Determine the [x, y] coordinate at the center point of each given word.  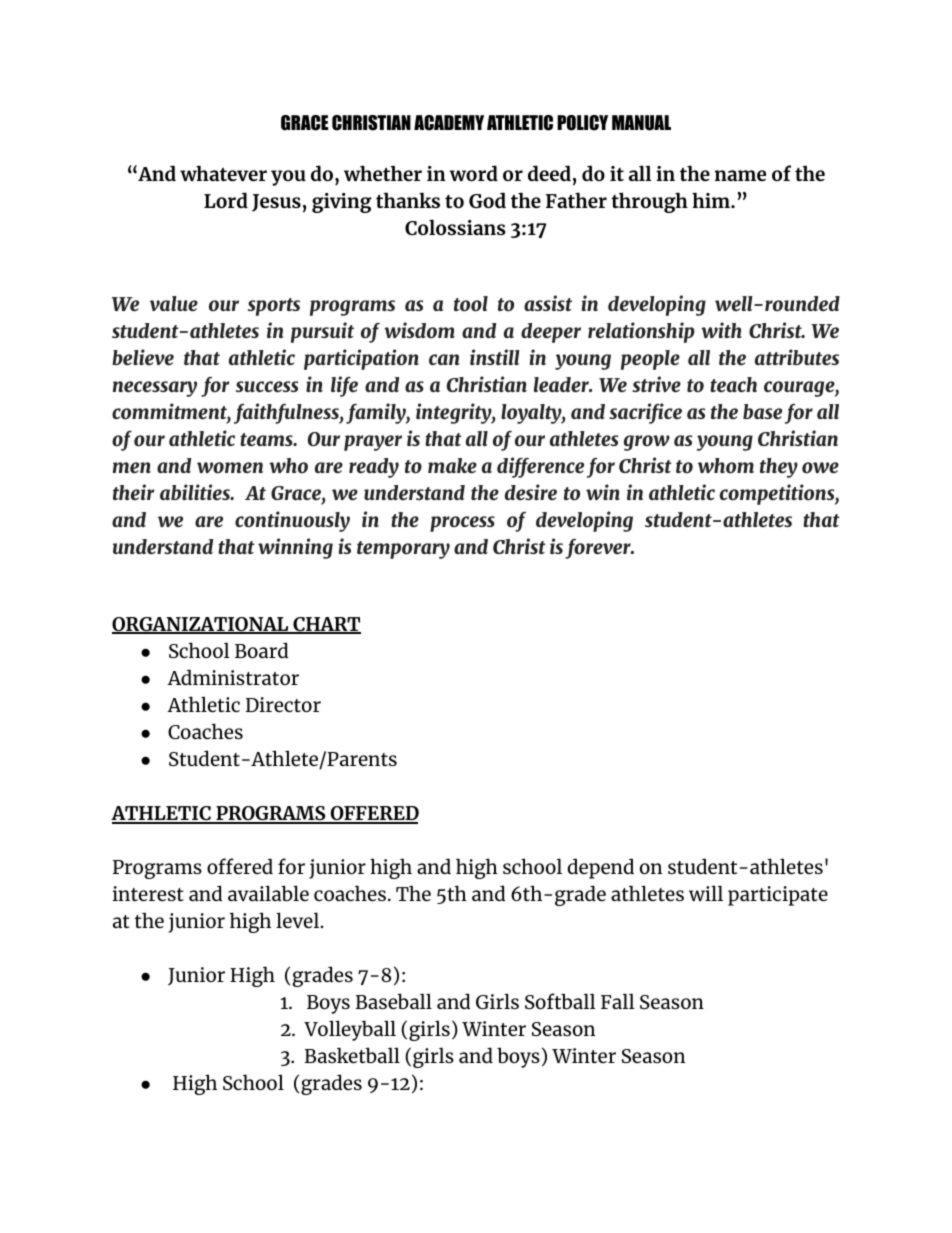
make [452, 466]
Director [283, 704]
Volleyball [350, 1030]
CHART [326, 625]
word [473, 173]
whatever [223, 173]
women [230, 468]
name [740, 175]
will [706, 893]
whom [726, 466]
